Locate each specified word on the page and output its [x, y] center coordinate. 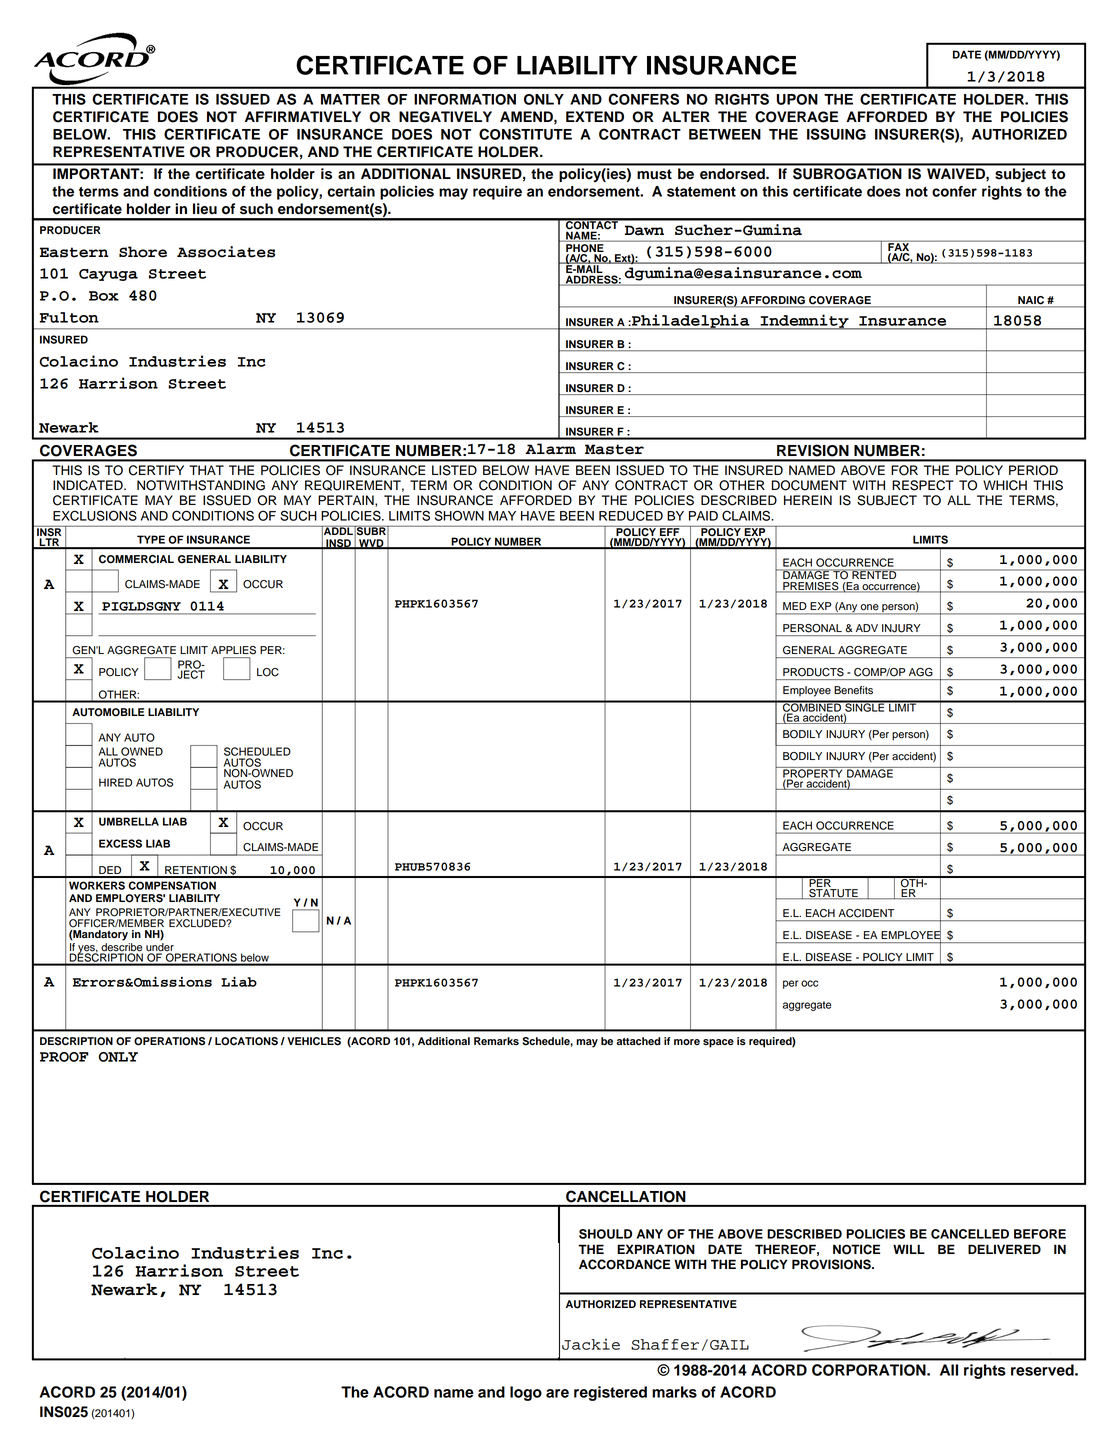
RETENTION [196, 871]
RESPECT [923, 485]
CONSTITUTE [525, 134]
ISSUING [836, 134]
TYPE [151, 539]
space [718, 1043]
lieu [205, 209]
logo [526, 1393]
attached [638, 1041]
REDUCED [631, 515]
